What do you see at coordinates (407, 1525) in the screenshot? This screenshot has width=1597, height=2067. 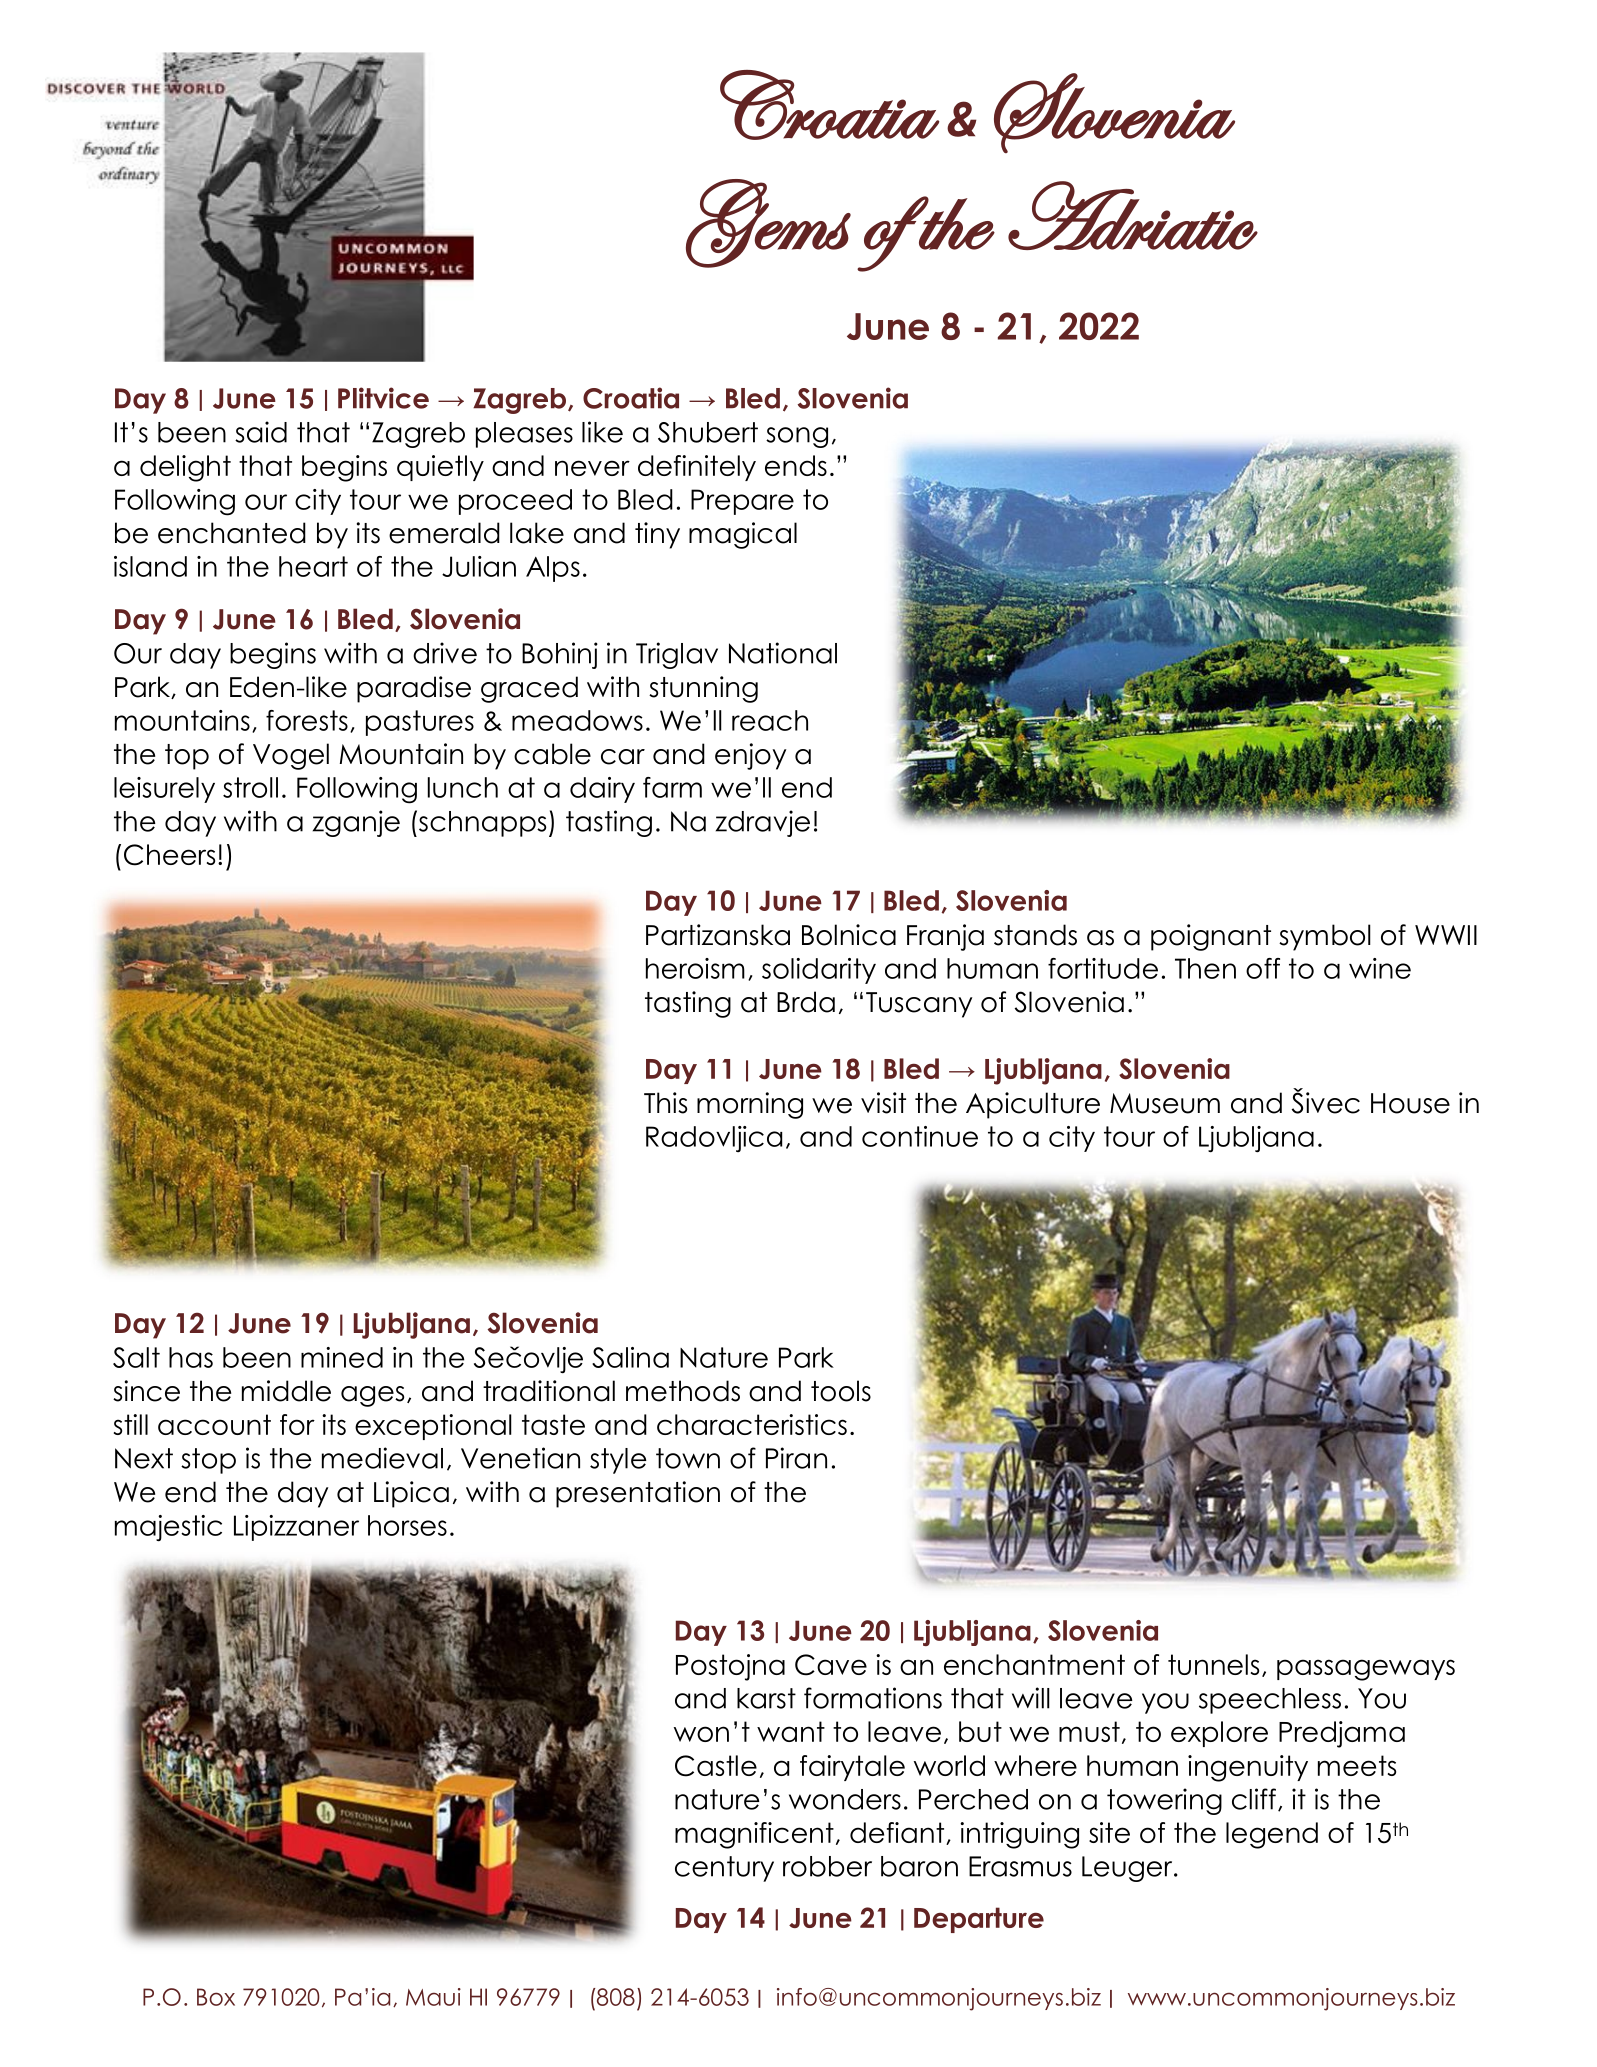 I see `horses` at bounding box center [407, 1525].
